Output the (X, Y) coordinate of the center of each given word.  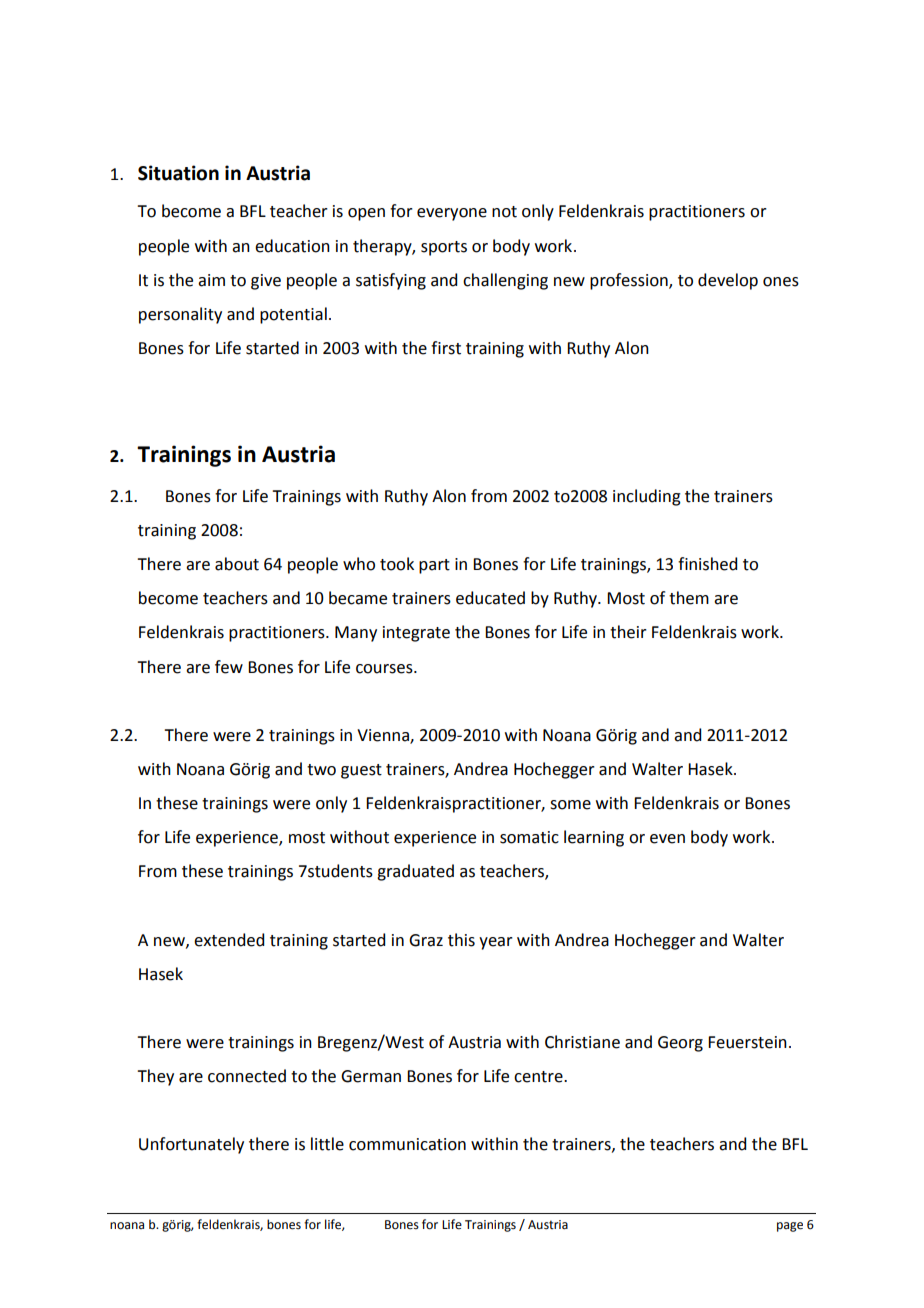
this (461, 940)
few (229, 667)
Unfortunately (191, 1145)
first (446, 348)
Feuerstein (747, 1042)
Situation (178, 173)
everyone (452, 214)
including (647, 497)
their (628, 632)
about (237, 564)
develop (728, 281)
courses (385, 669)
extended (229, 940)
